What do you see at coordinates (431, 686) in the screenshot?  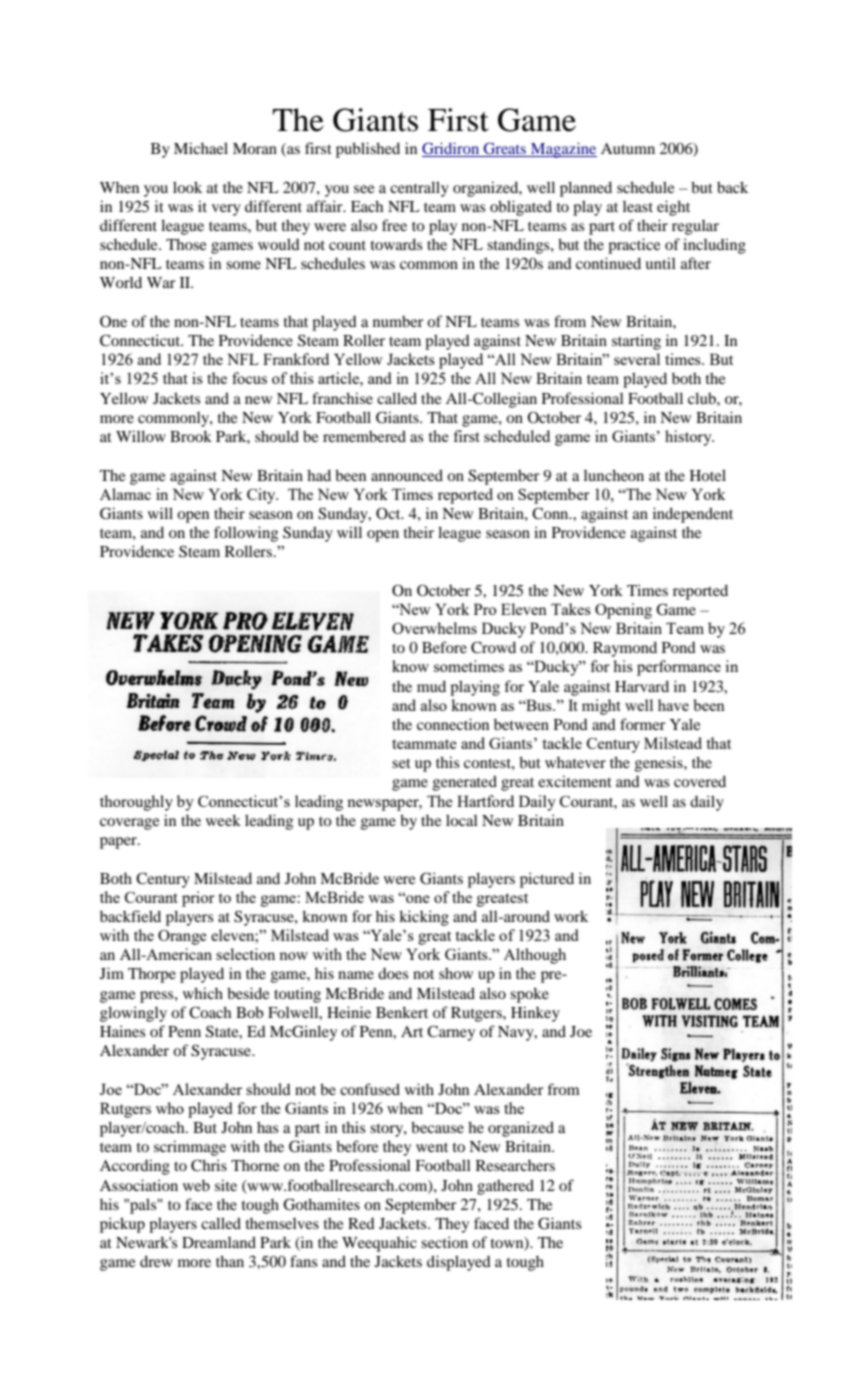 I see `mud` at bounding box center [431, 686].
